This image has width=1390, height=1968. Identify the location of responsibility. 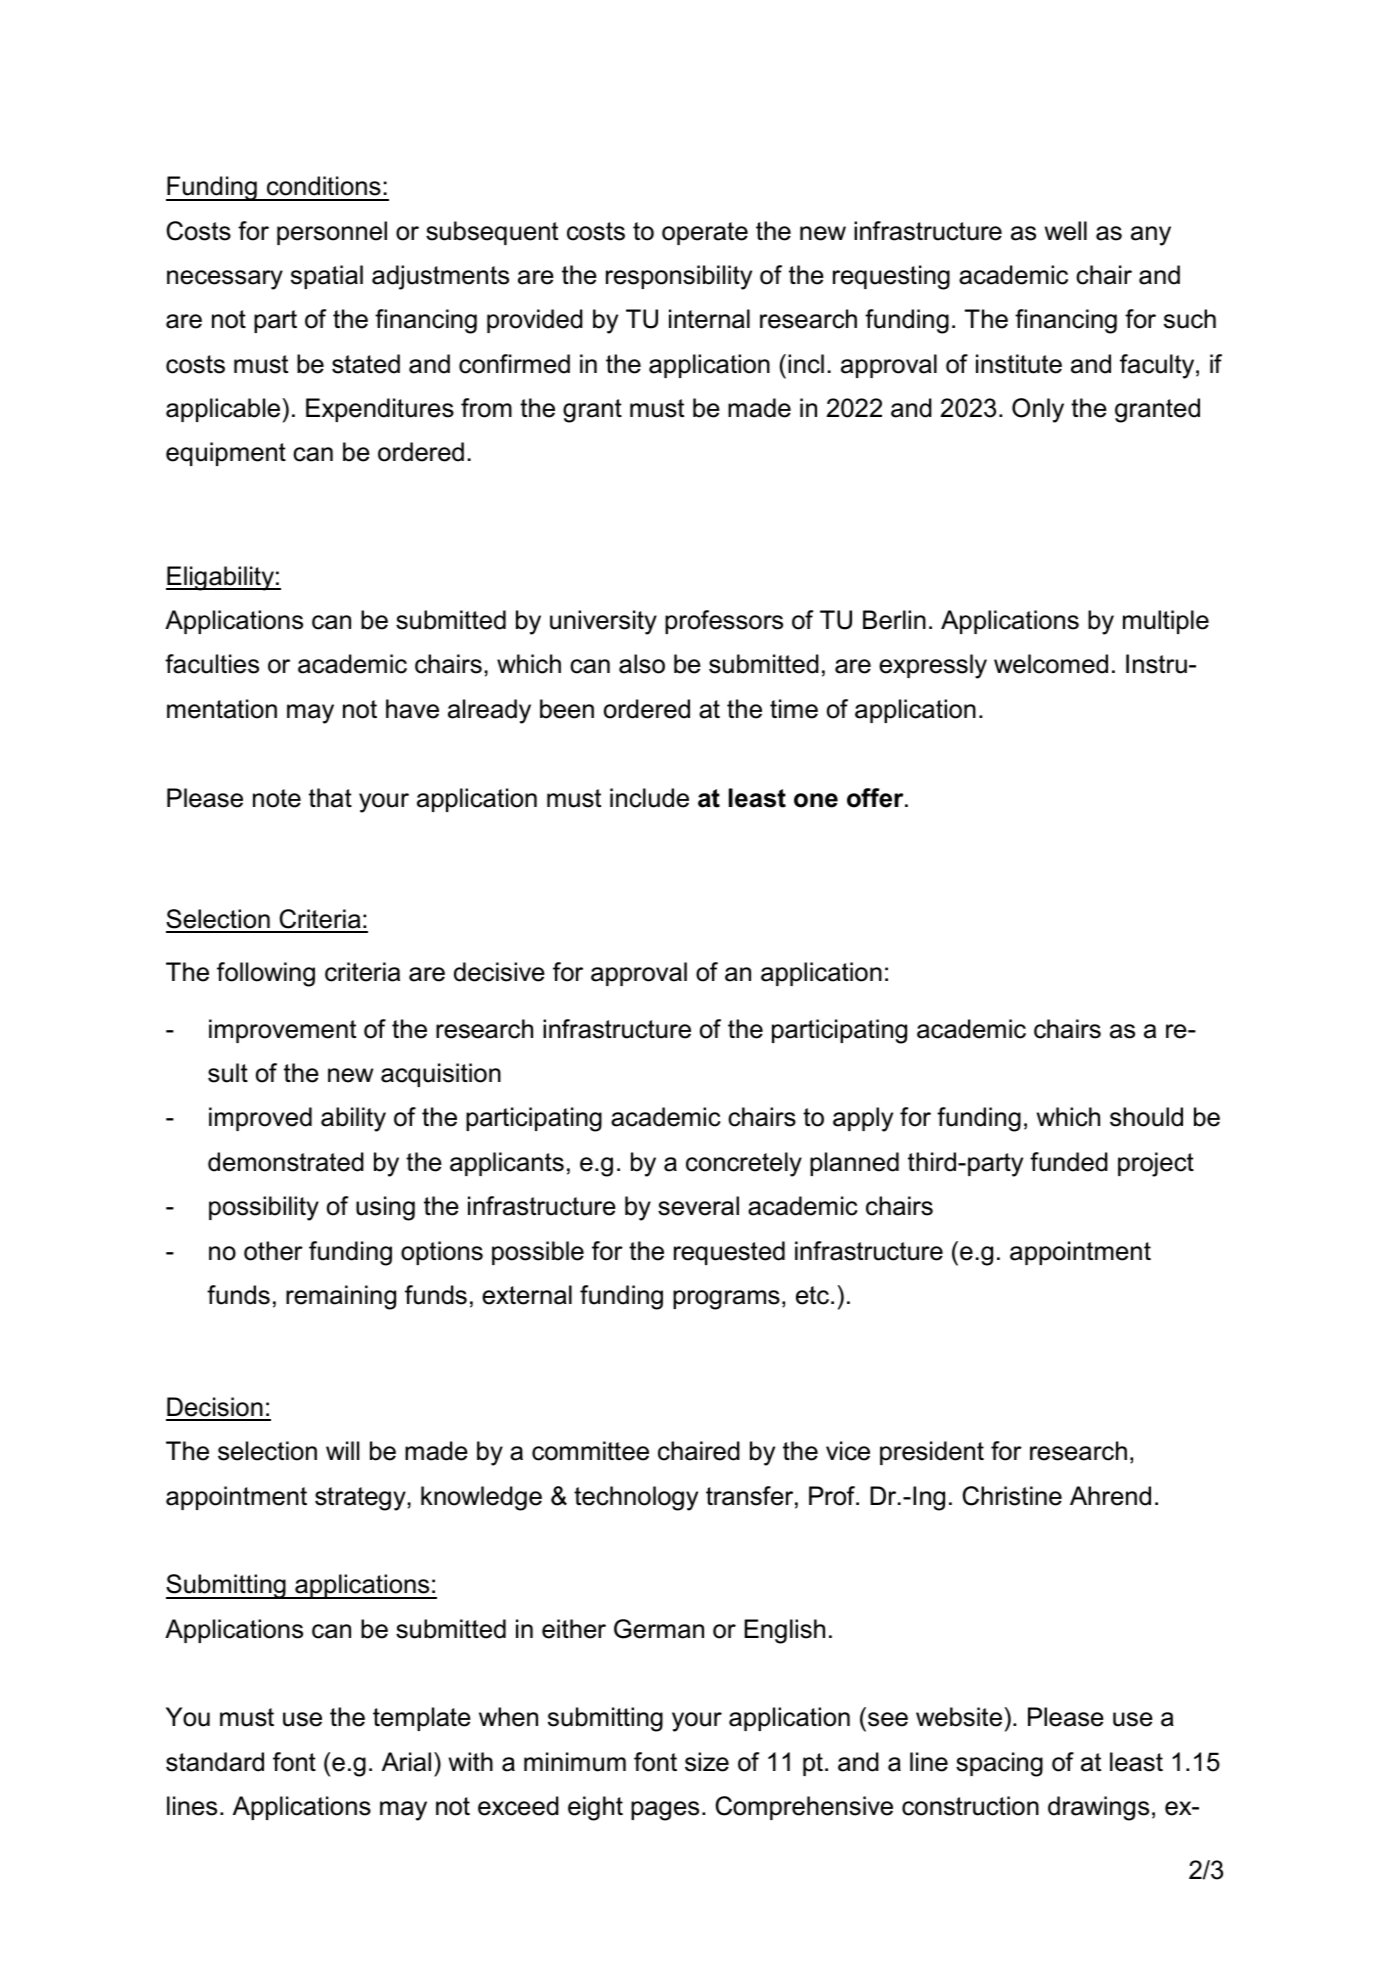
(679, 277).
